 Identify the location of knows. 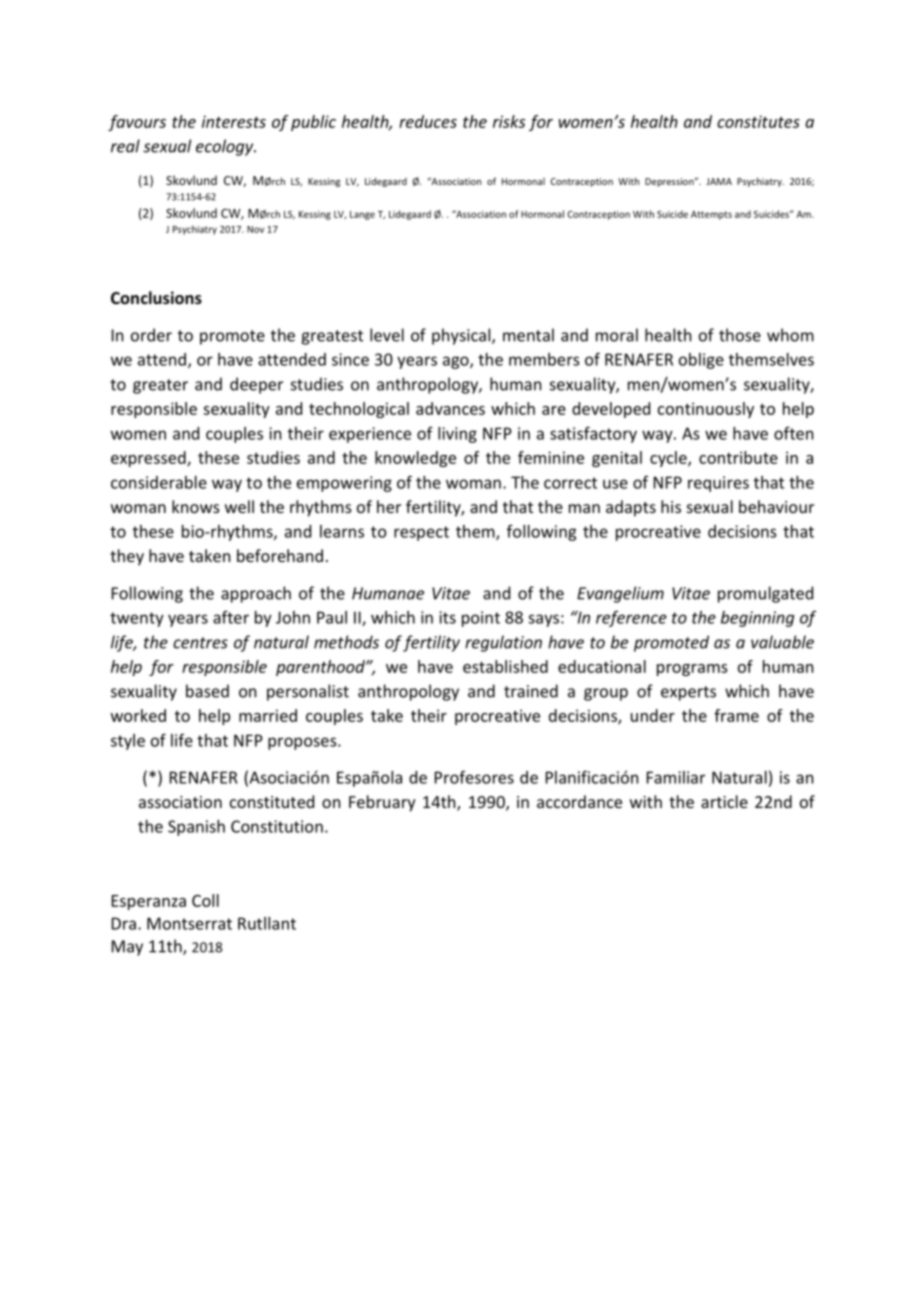
(196, 506).
